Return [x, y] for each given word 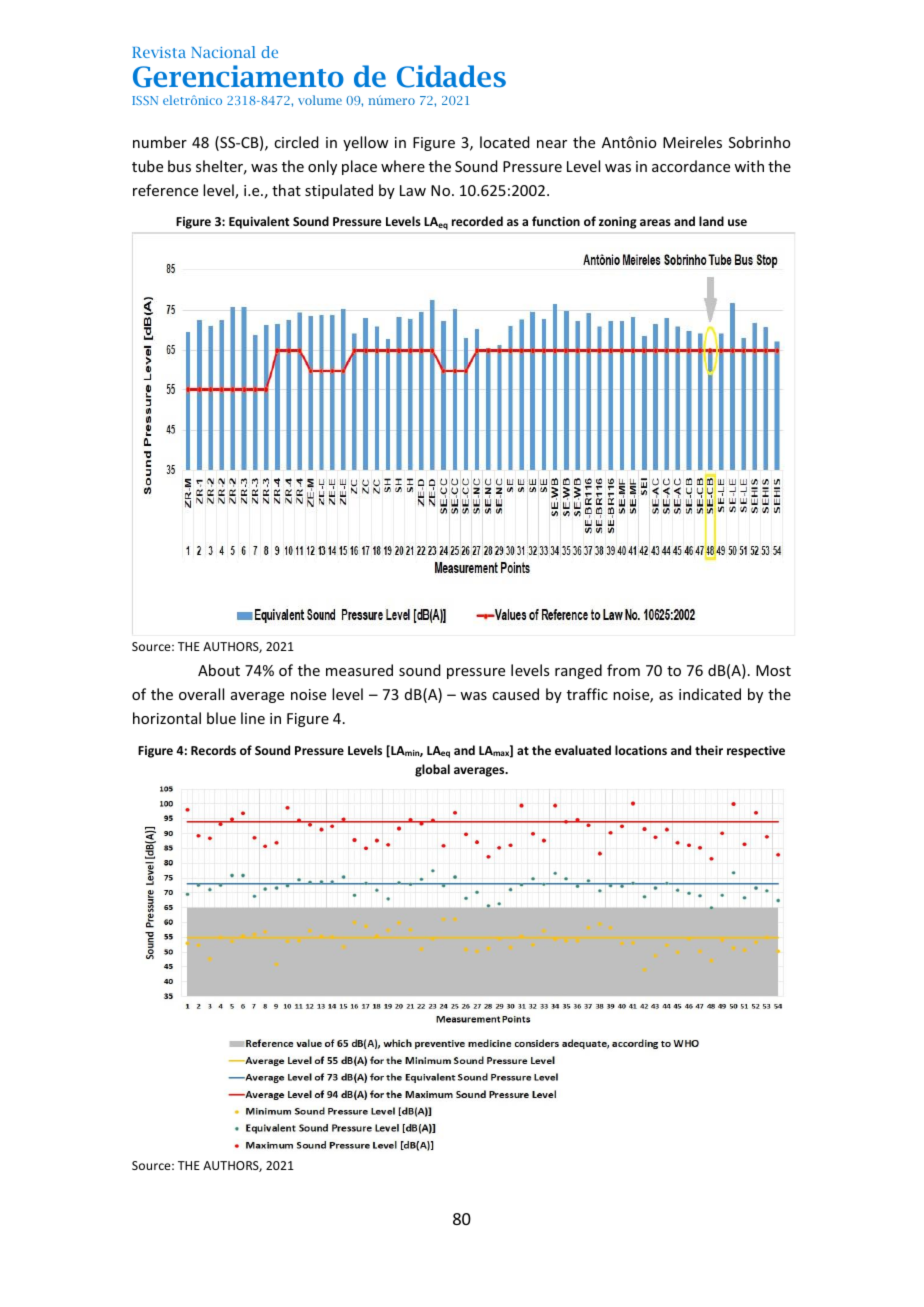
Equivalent [259, 222]
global [432, 770]
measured [359, 670]
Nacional [223, 52]
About [219, 670]
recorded [477, 221]
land [711, 221]
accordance [691, 166]
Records [213, 750]
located [505, 142]
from [623, 670]
